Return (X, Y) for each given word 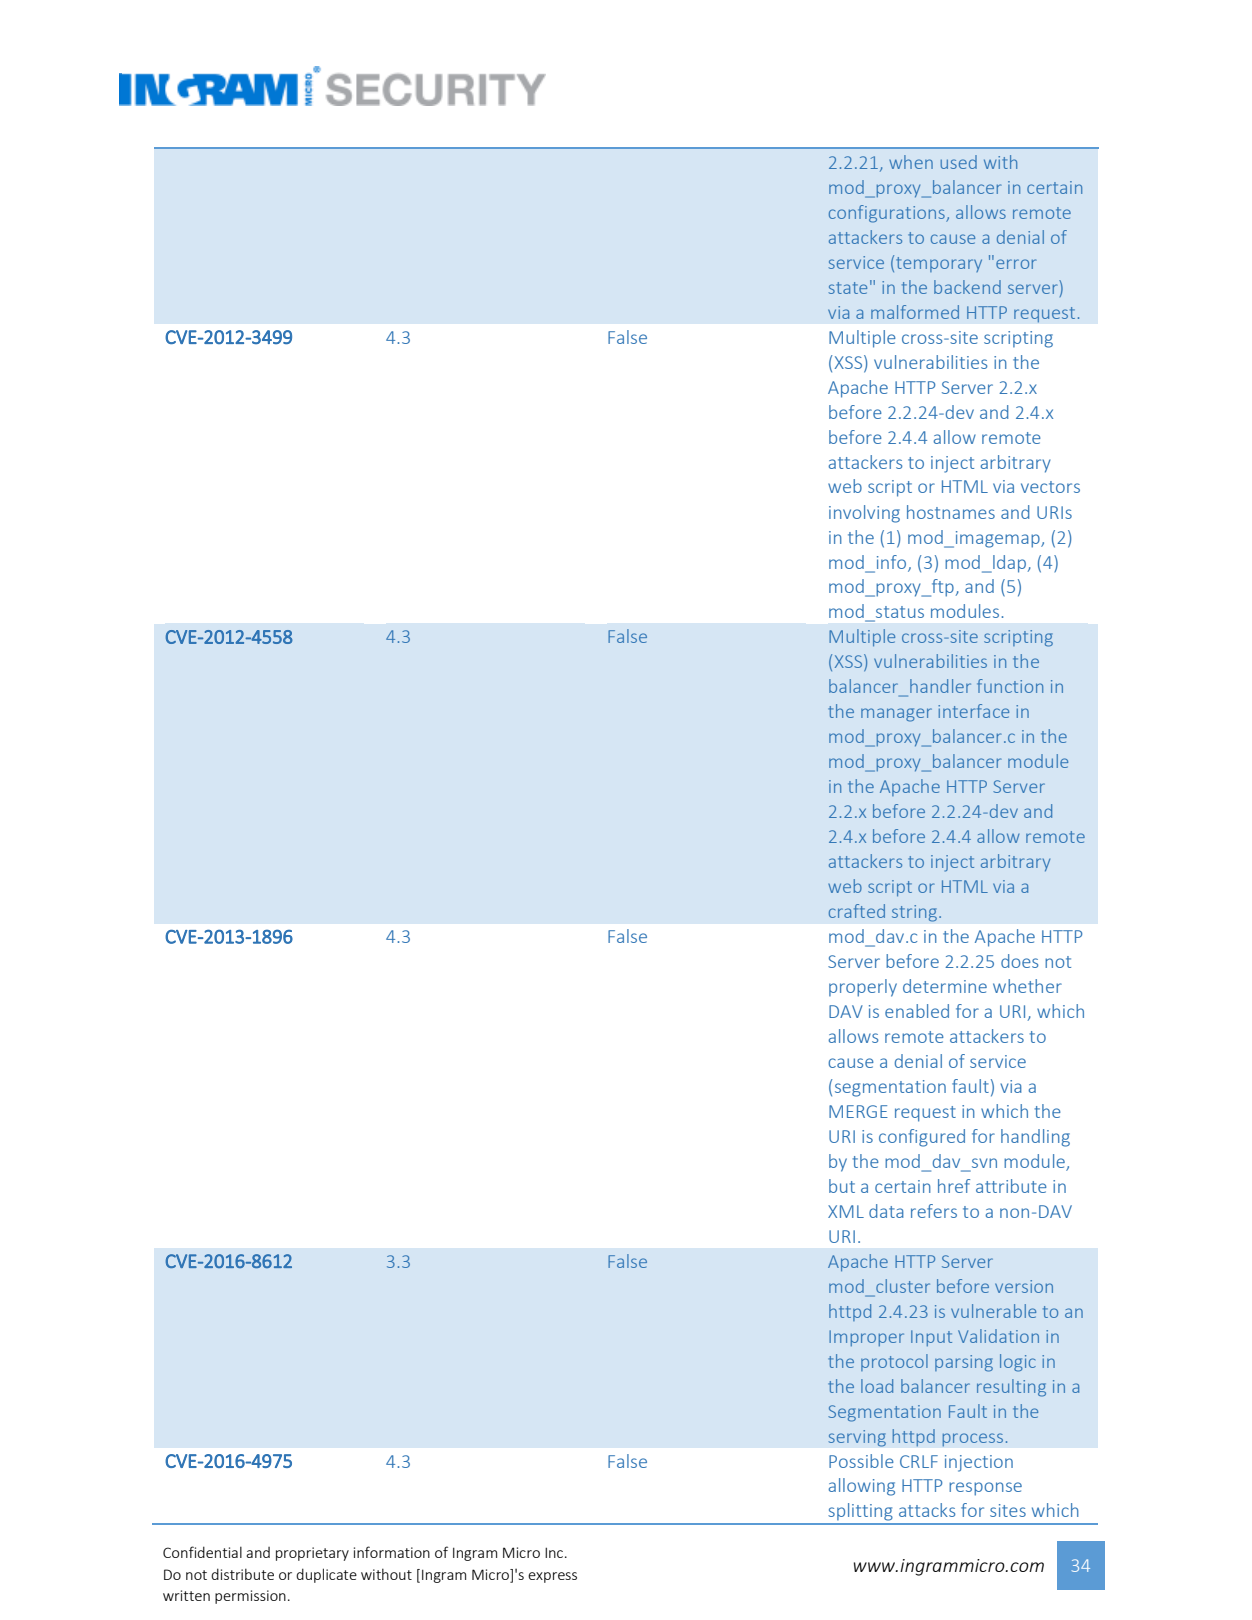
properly (863, 988)
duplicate (326, 1575)
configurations (888, 214)
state (848, 288)
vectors (1050, 487)
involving (864, 514)
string (914, 913)
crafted (857, 911)
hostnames (951, 512)
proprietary (312, 1554)
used (959, 162)
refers (934, 1211)
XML (846, 1211)
